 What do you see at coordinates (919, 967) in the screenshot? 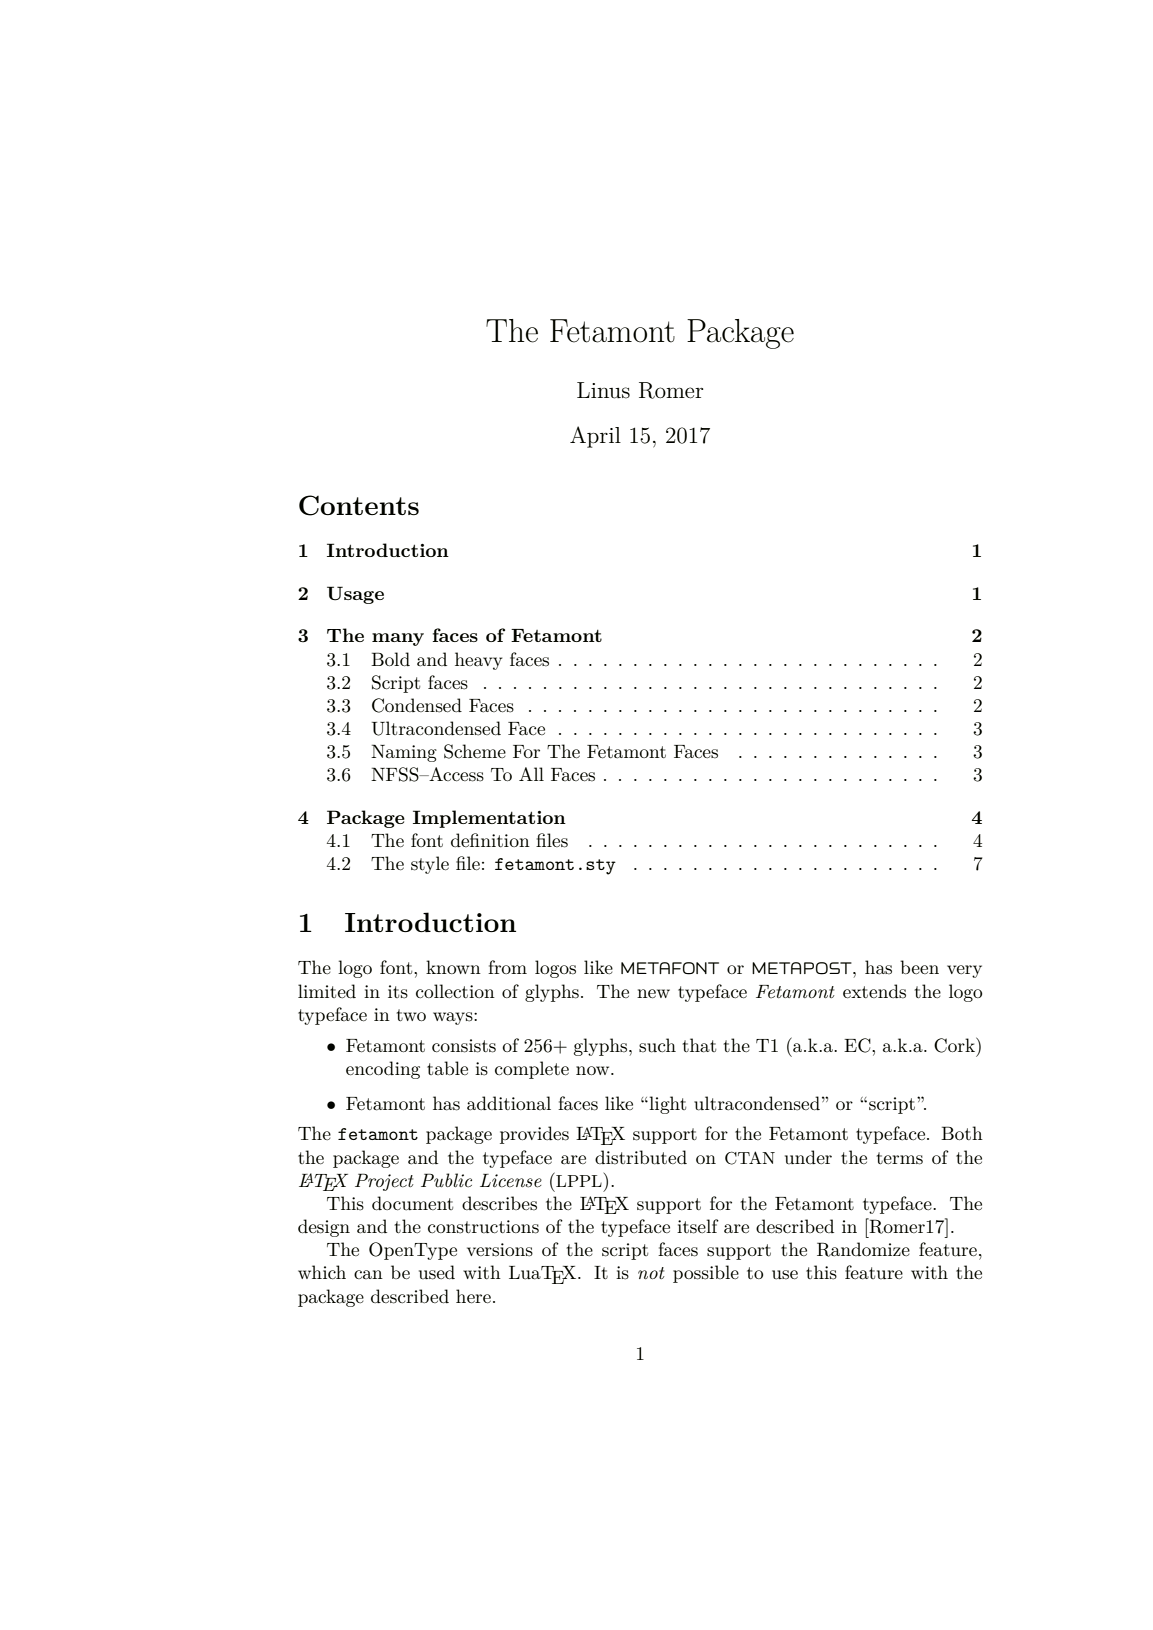
I see `been` at bounding box center [919, 967].
